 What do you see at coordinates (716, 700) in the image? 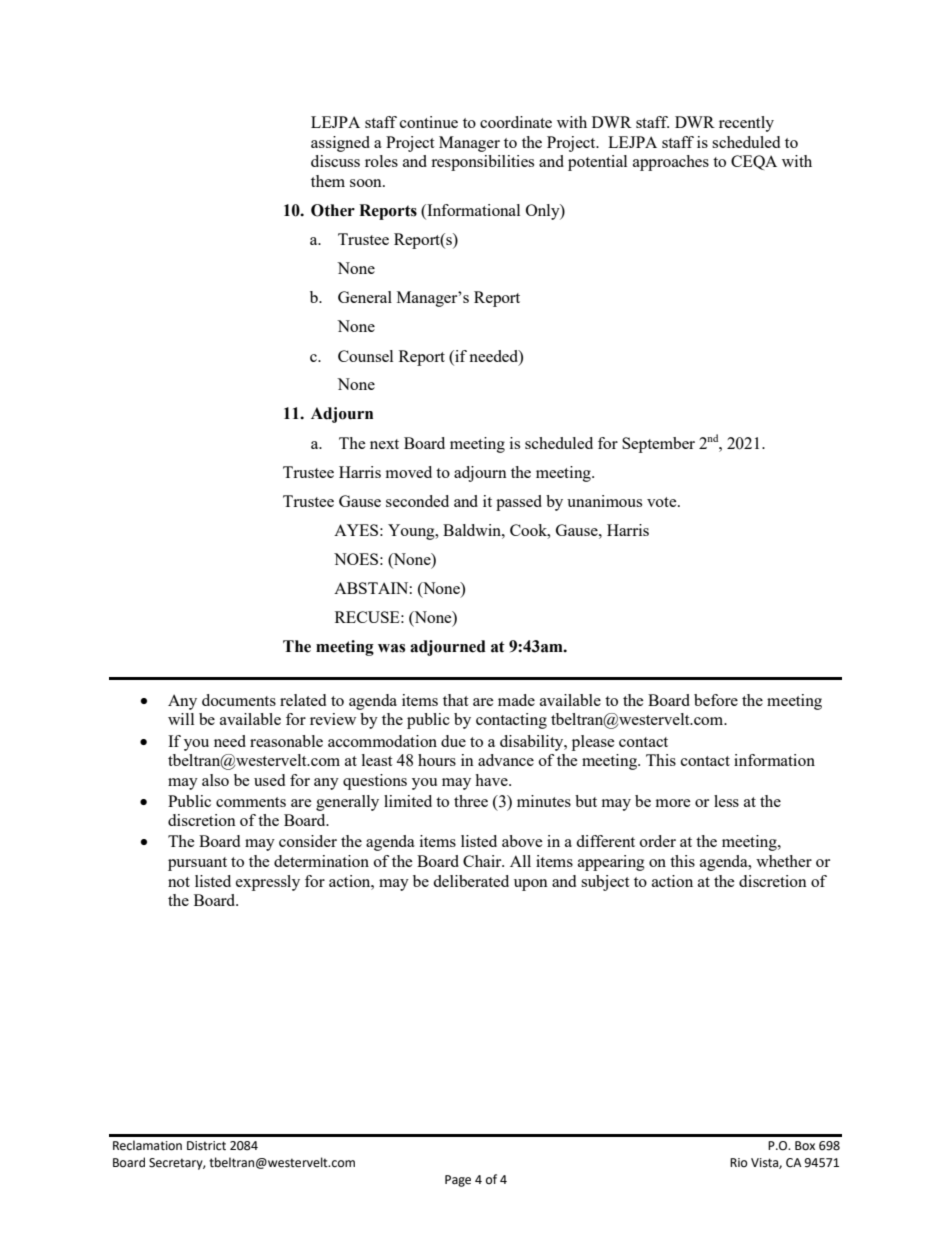
I see `before` at bounding box center [716, 700].
